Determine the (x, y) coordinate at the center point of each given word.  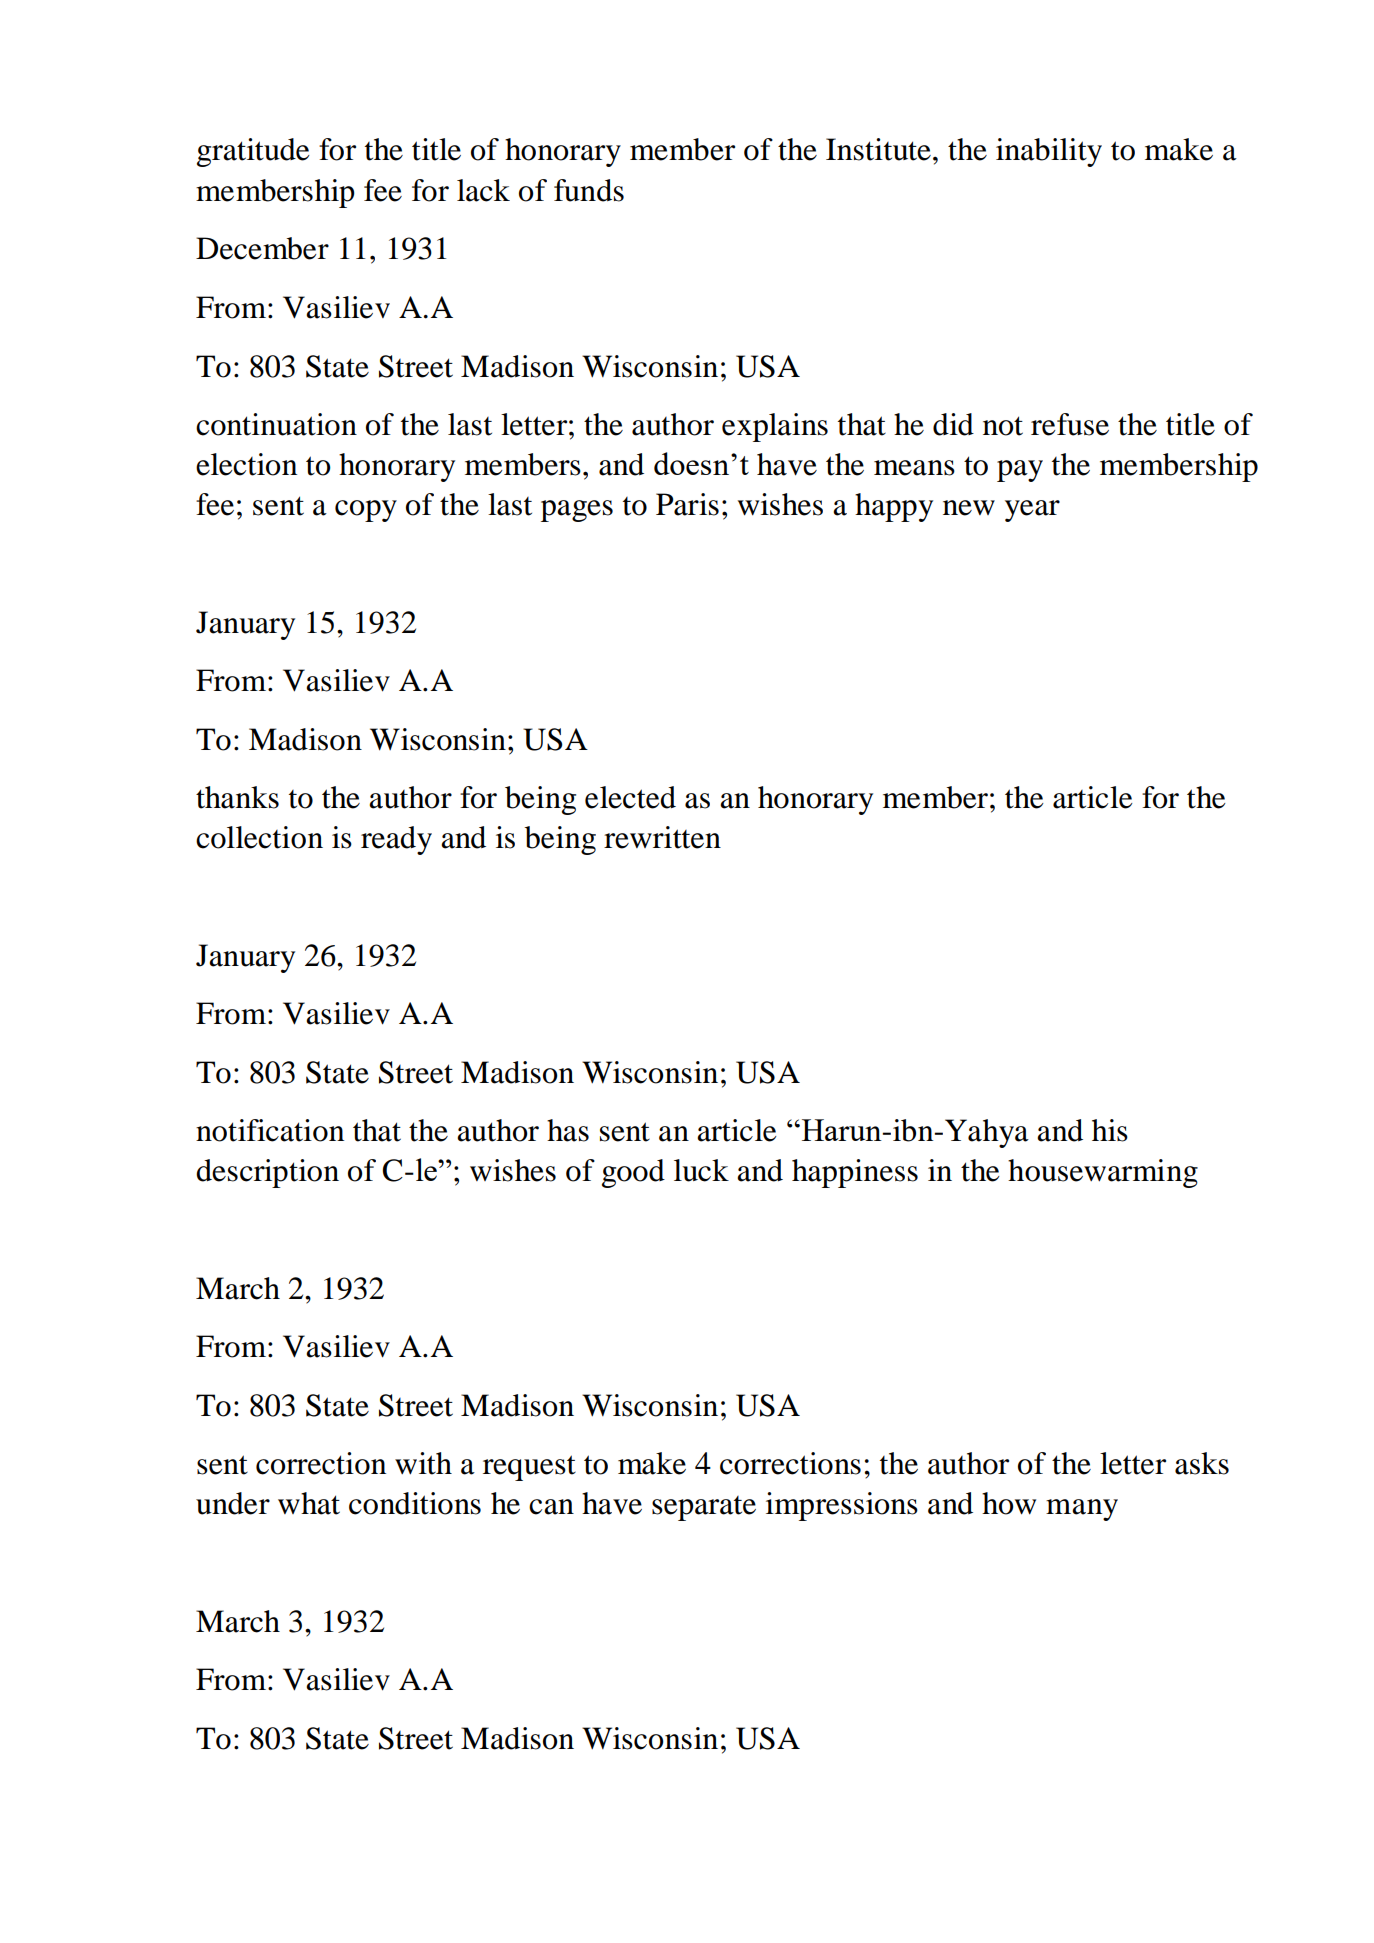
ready (396, 840)
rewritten (662, 837)
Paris (687, 504)
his (1110, 1130)
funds (589, 190)
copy (366, 511)
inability (1049, 152)
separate (704, 1508)
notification (270, 1130)
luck (701, 1170)
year (1032, 511)
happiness (855, 1173)
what (309, 1503)
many (1082, 1510)
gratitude (253, 152)
